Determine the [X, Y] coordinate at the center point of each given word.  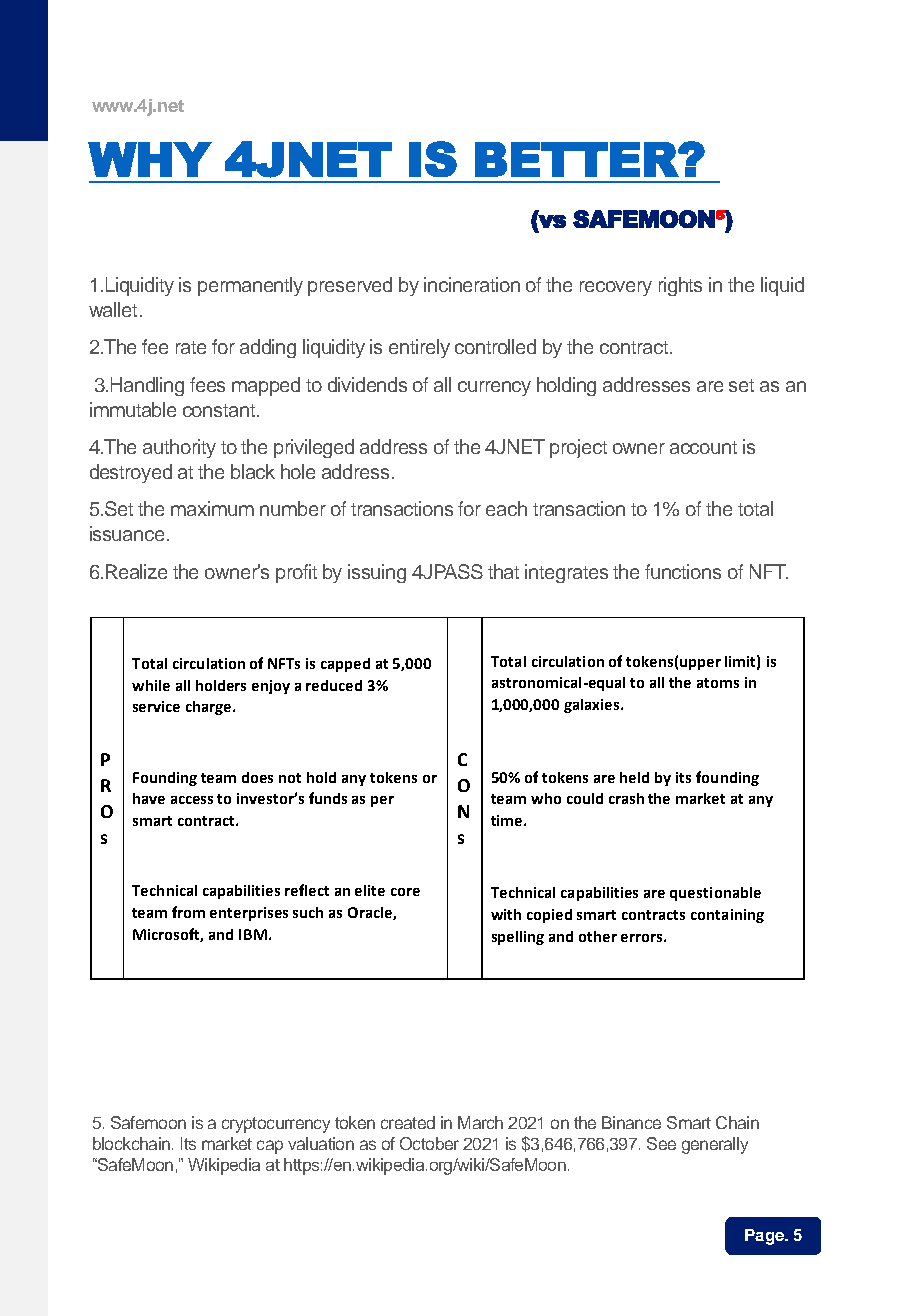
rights [680, 286]
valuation [321, 1143]
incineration [472, 284]
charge [210, 708]
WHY [150, 159]
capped [345, 665]
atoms [718, 683]
